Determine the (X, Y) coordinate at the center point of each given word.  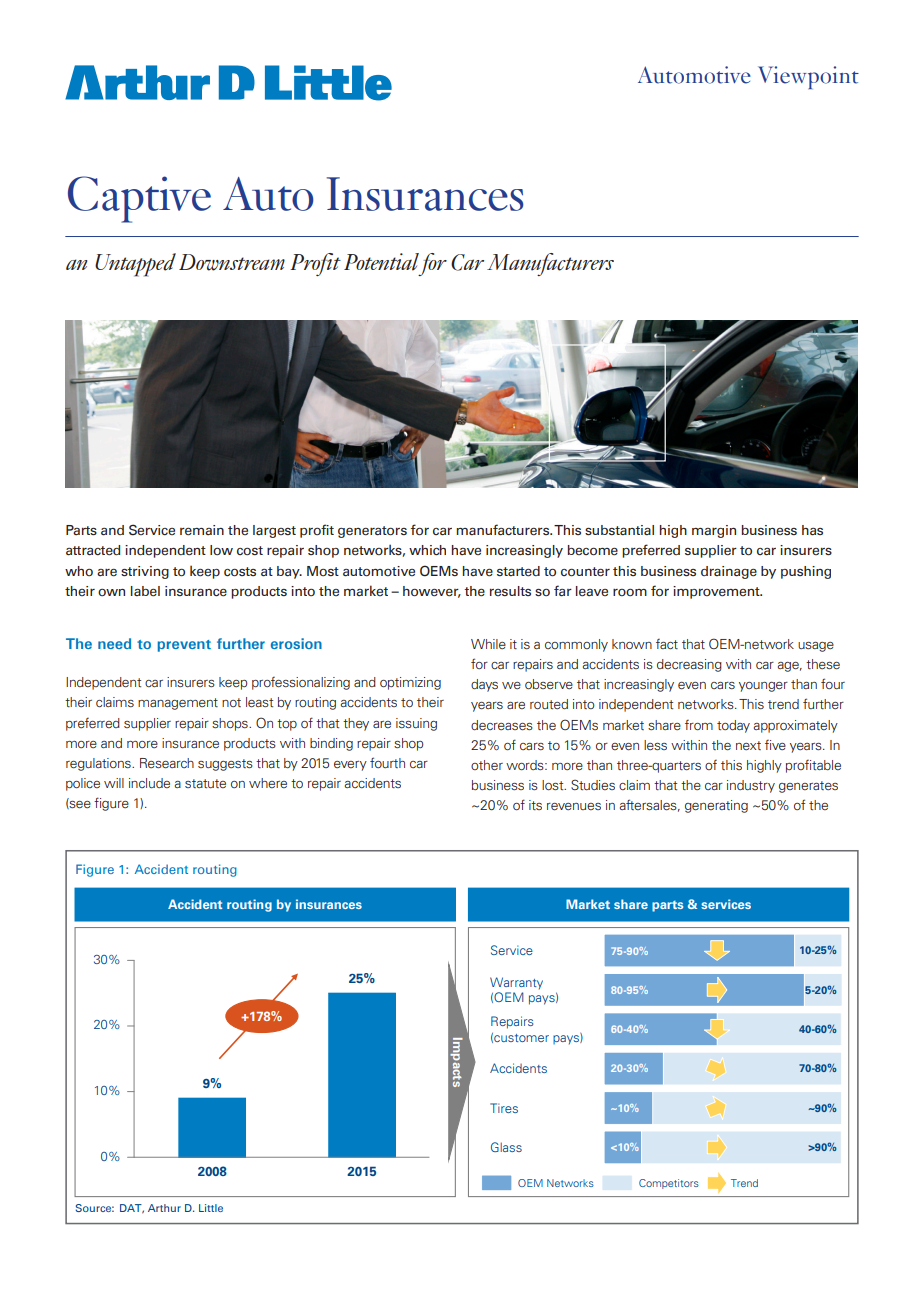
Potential (381, 262)
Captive (139, 199)
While (488, 644)
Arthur (164, 1208)
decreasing (689, 665)
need (114, 643)
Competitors (669, 1184)
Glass (506, 1147)
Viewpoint (808, 77)
